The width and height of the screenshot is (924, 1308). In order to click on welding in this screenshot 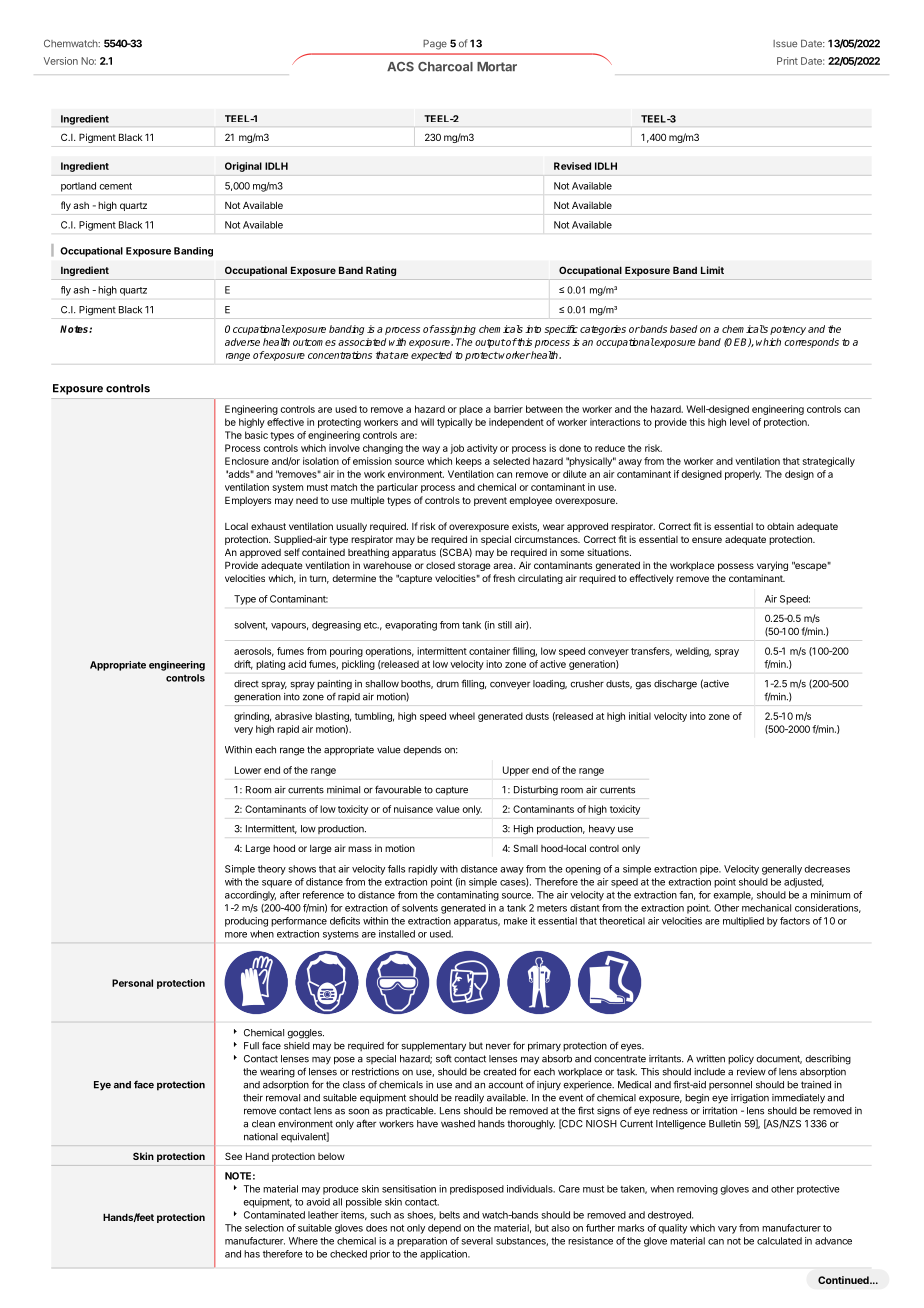, I will do `click(693, 652)`.
